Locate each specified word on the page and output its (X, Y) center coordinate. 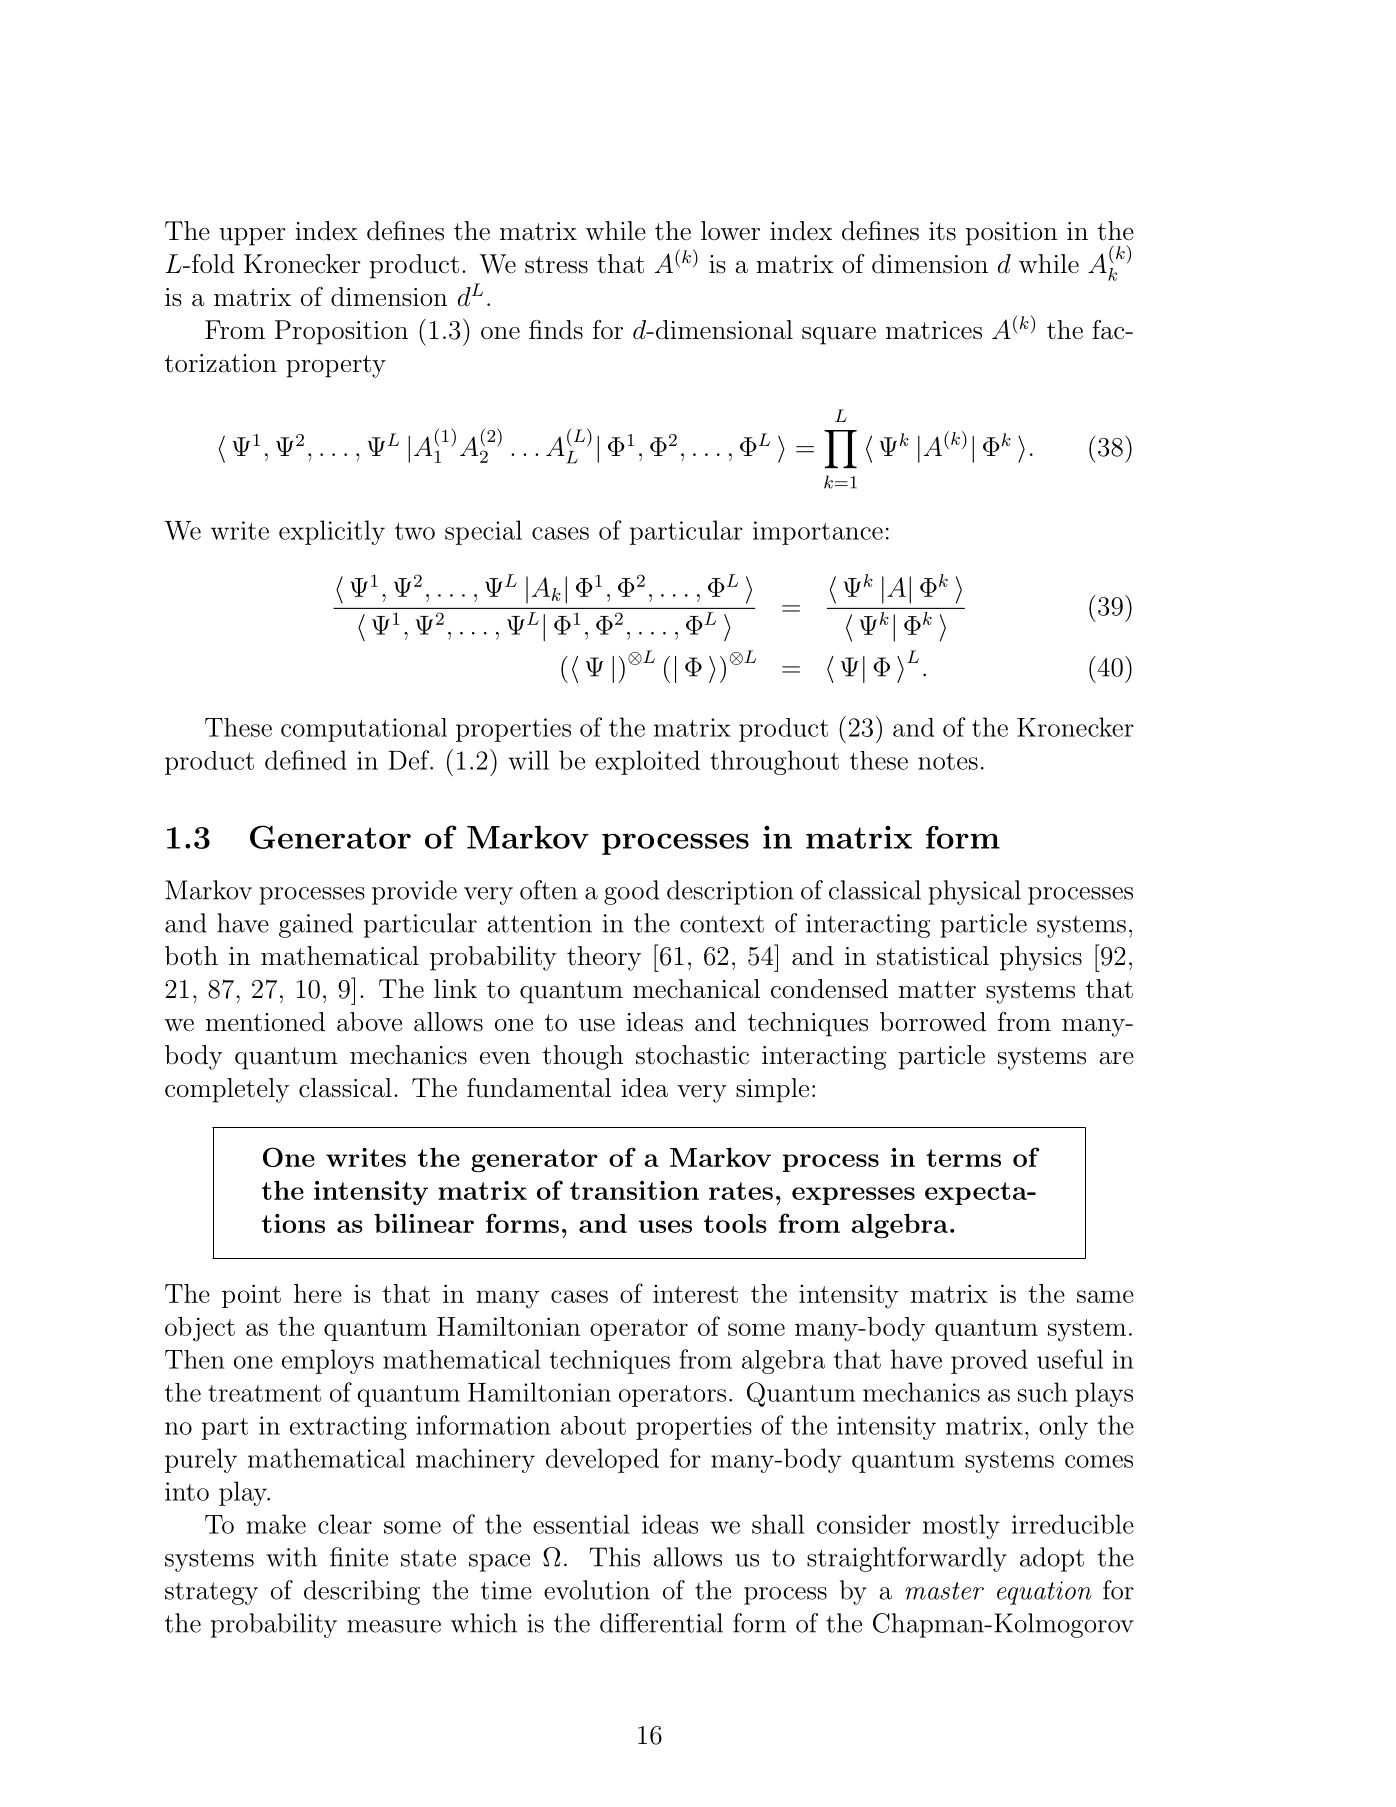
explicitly (332, 532)
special (483, 532)
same (1105, 1296)
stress (556, 265)
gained (316, 925)
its (942, 231)
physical (974, 892)
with (291, 1557)
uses (665, 1226)
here (318, 1293)
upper (252, 237)
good (631, 892)
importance (818, 533)
